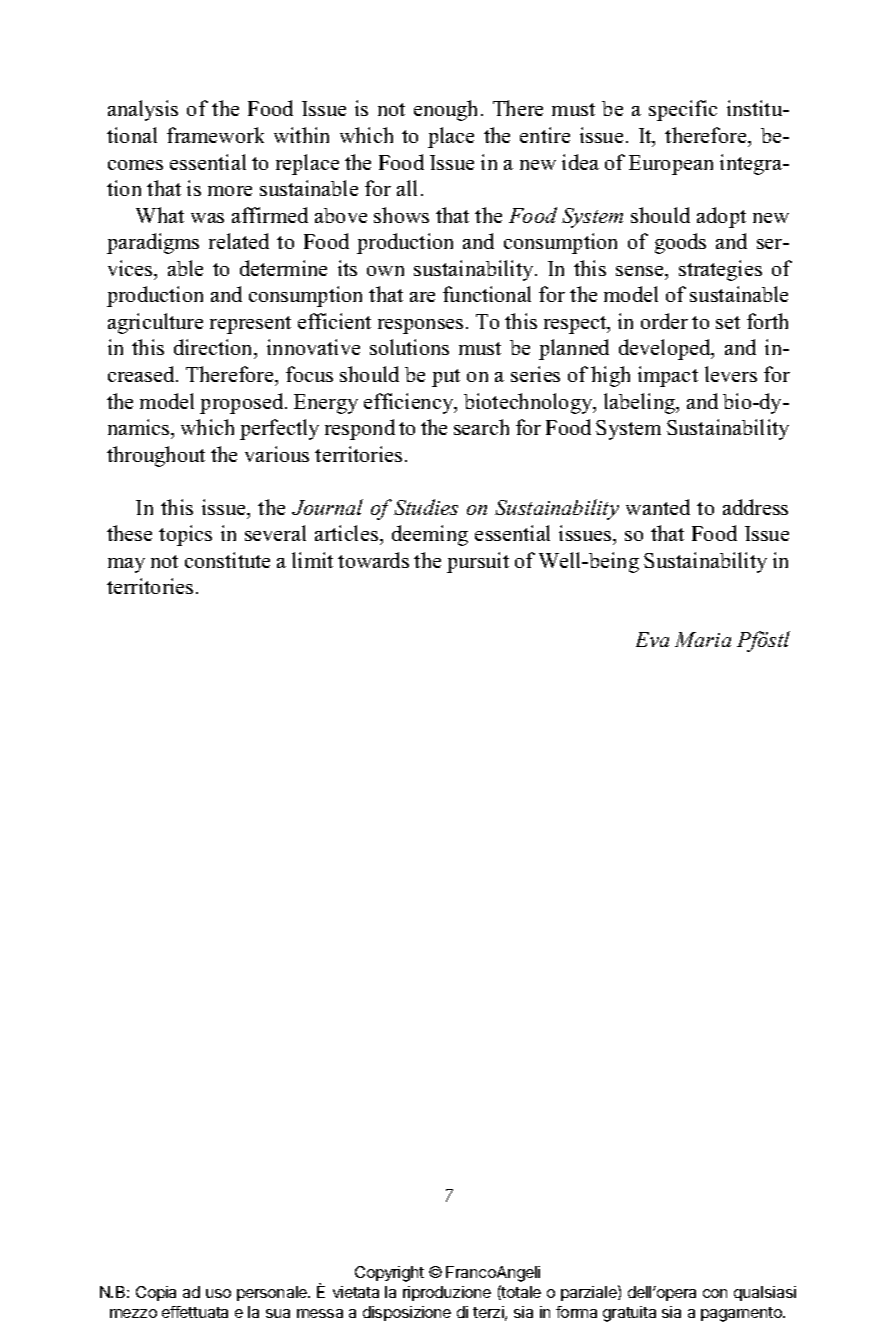  Describe the element at coordinates (230, 191) in the document. I see `more` at that location.
